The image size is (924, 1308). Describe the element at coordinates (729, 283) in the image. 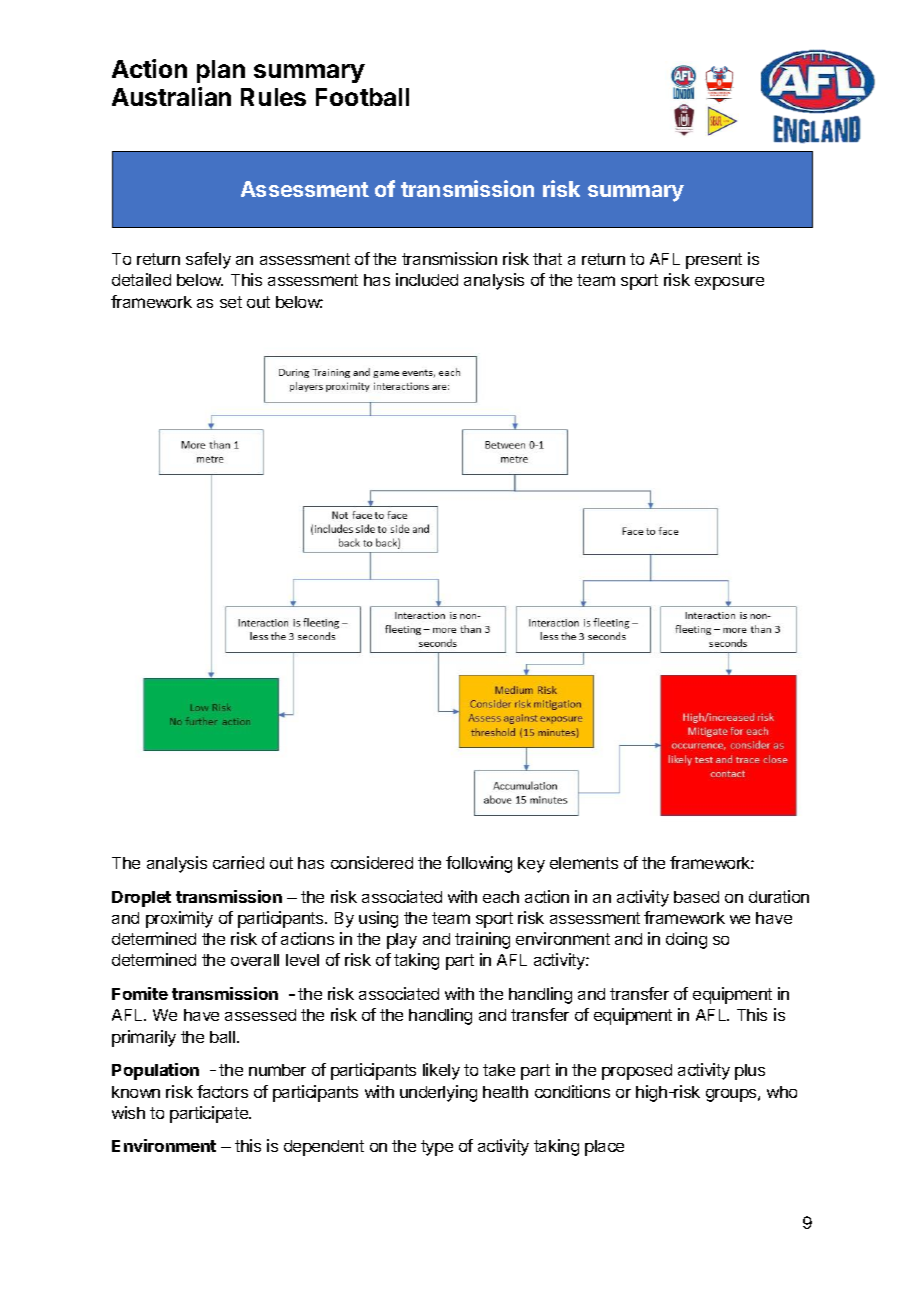

I see `exposure` at that location.
